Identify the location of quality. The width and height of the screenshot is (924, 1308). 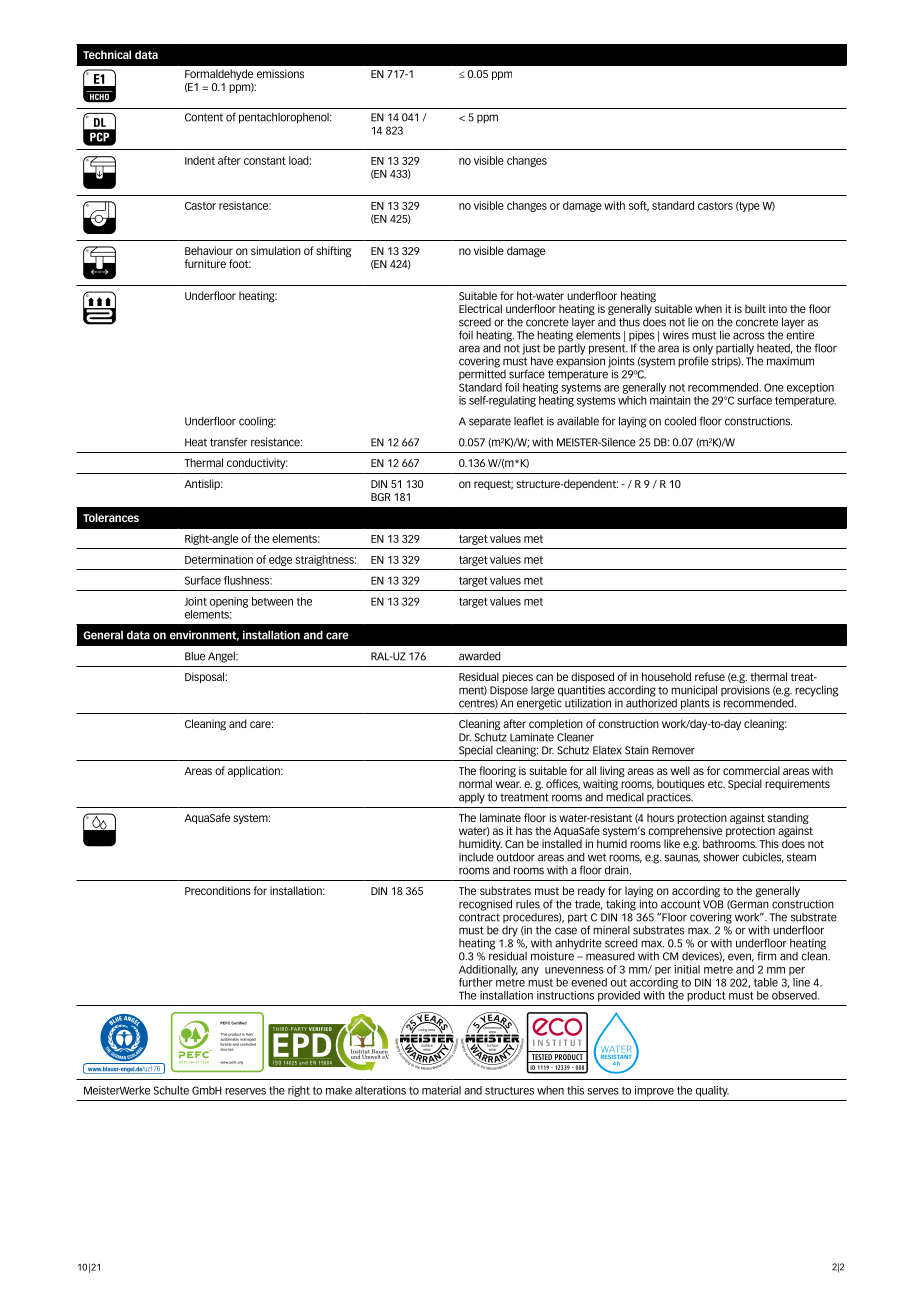
(712, 1091).
